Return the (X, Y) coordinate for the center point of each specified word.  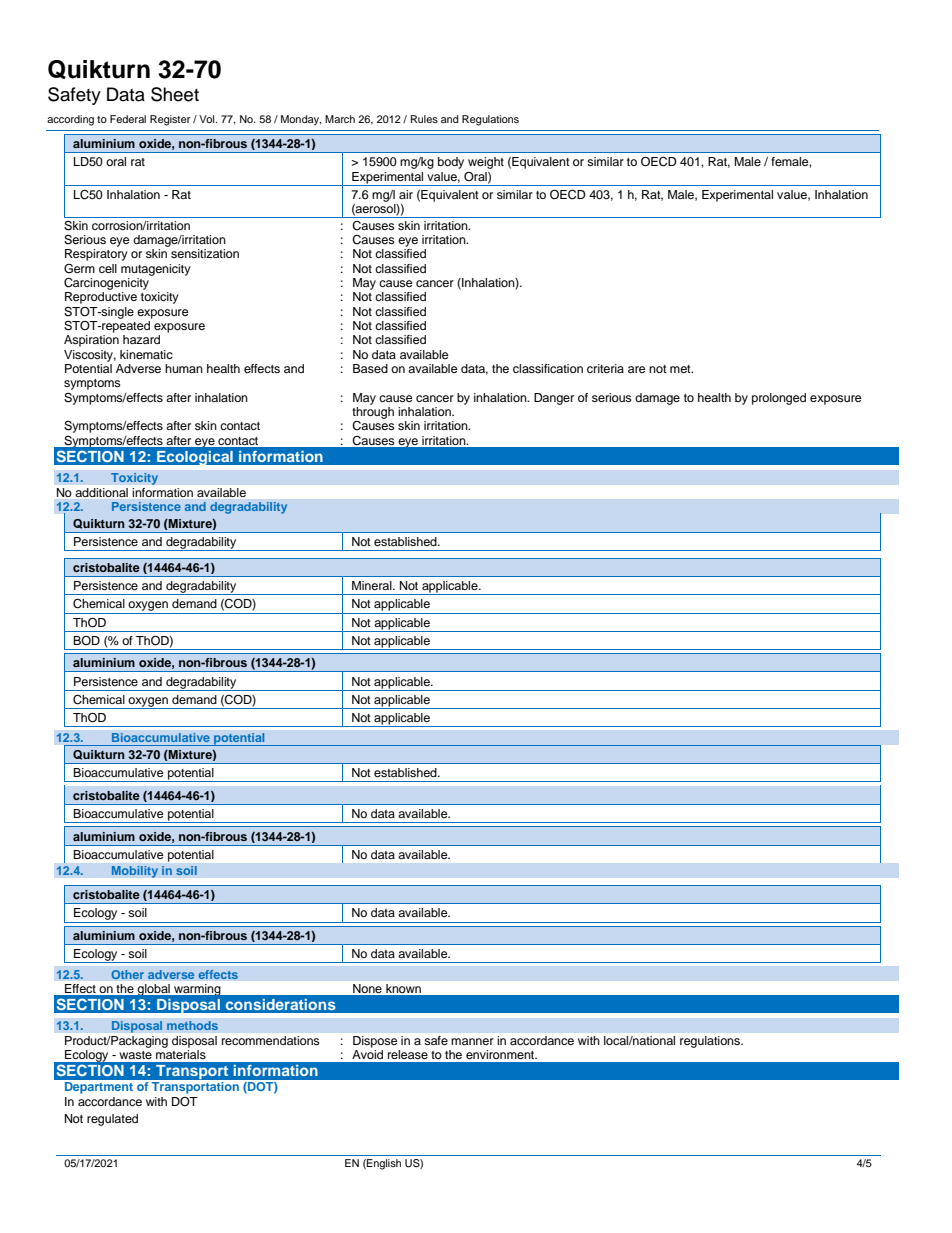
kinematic (146, 354)
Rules (424, 119)
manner (472, 1041)
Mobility (134, 872)
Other (127, 975)
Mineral (373, 585)
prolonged (779, 399)
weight (486, 163)
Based (370, 368)
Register (170, 120)
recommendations (270, 1040)
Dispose (375, 1042)
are (637, 369)
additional (102, 492)
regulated (112, 1120)
